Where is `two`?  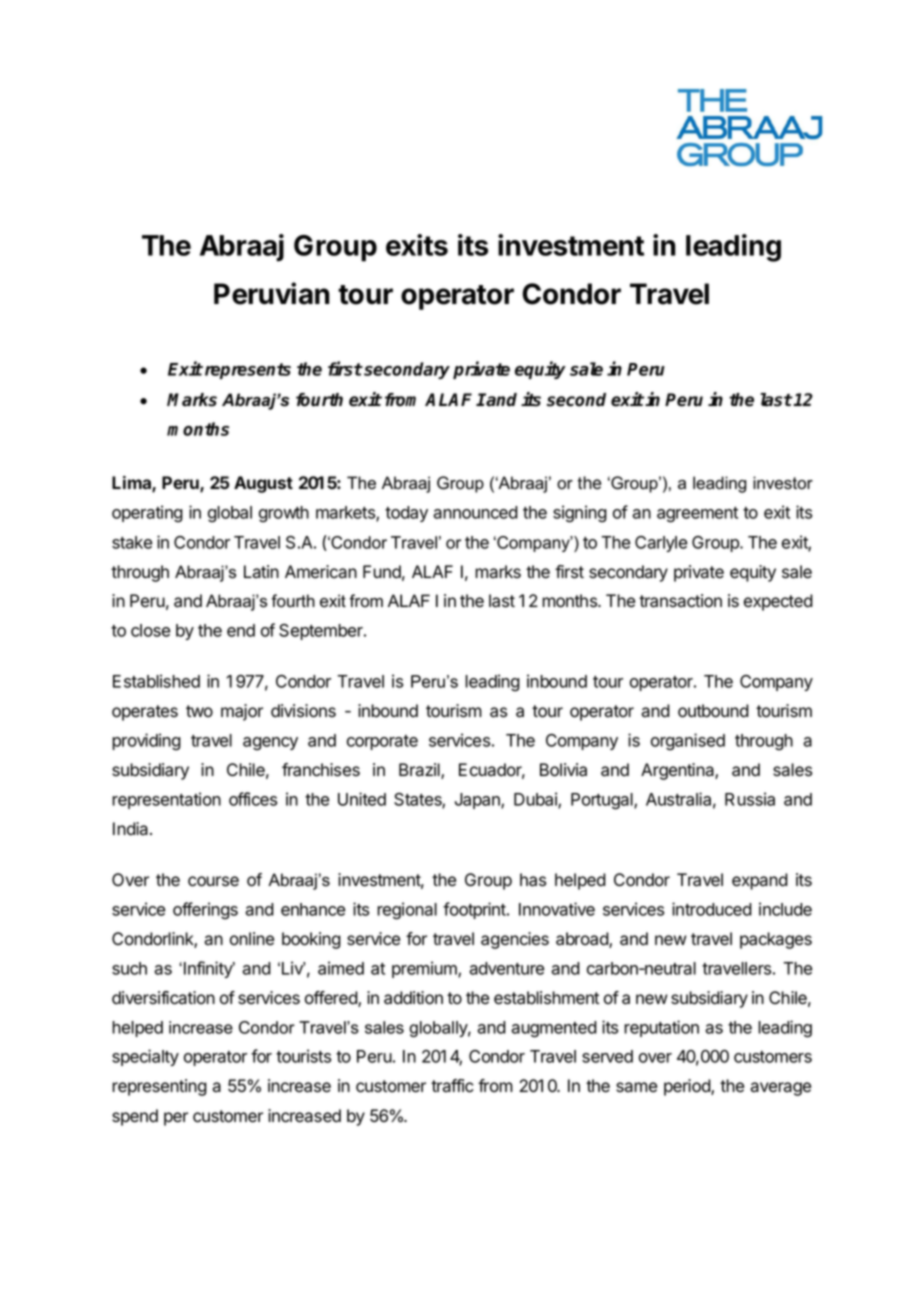
two is located at coordinates (199, 711).
